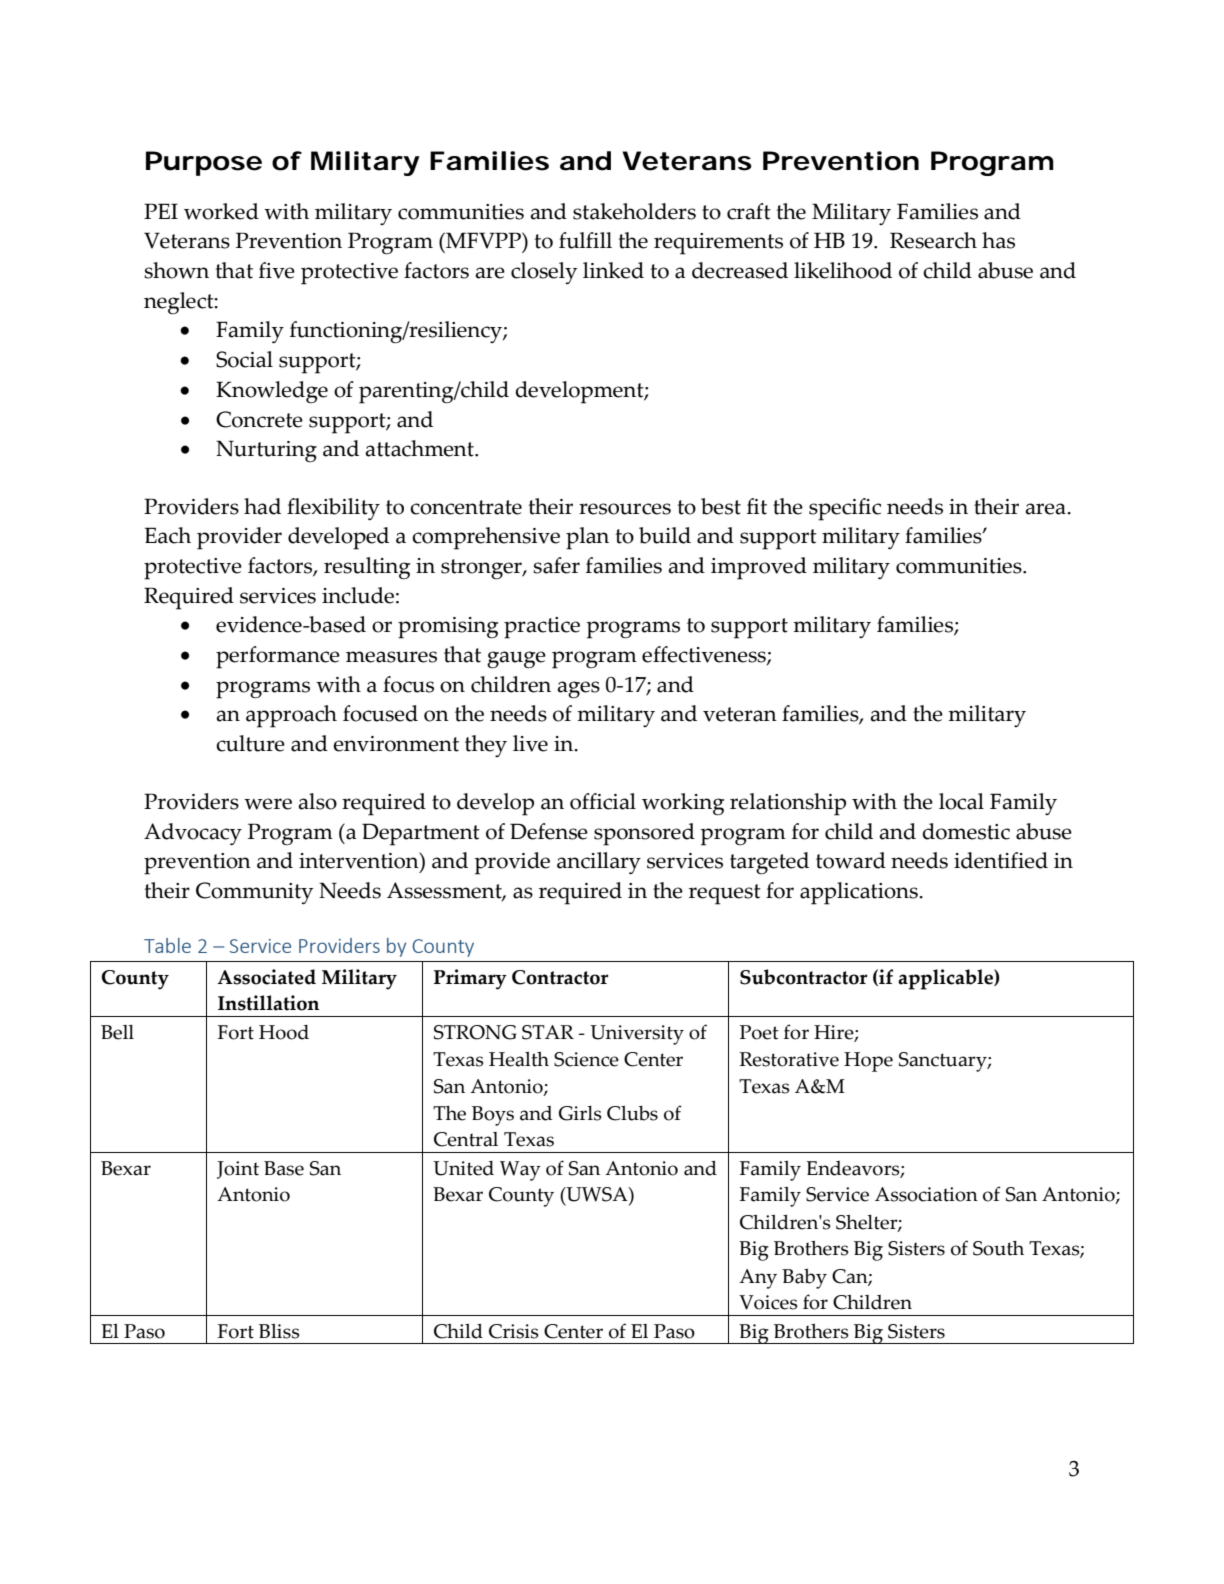 This document has height=1584, width=1224. Describe the element at coordinates (933, 240) in the document. I see `Research` at that location.
